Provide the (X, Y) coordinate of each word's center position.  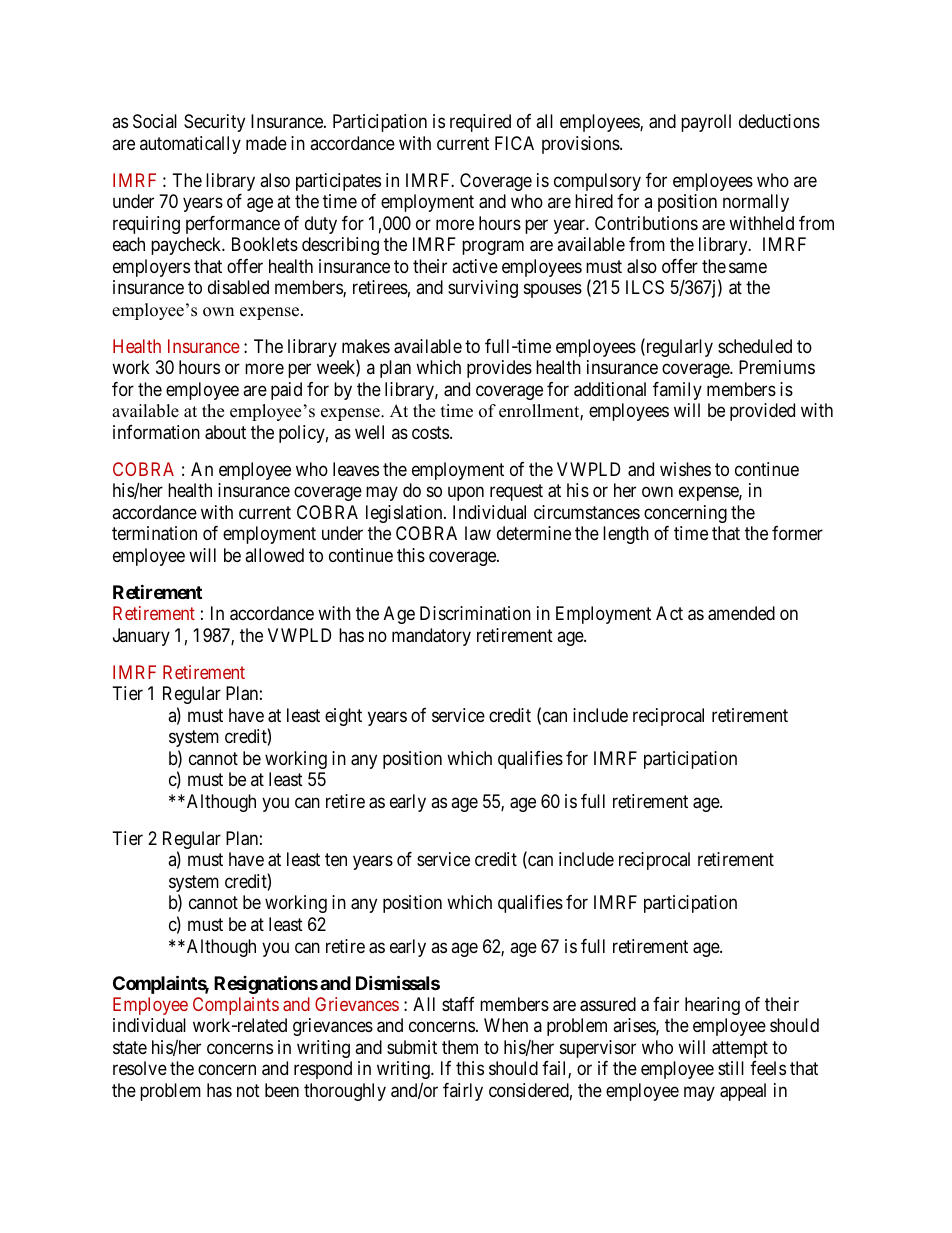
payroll (706, 123)
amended (741, 613)
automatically (190, 145)
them (460, 1047)
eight (343, 717)
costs (430, 432)
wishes (685, 469)
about (225, 432)
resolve (140, 1068)
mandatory (431, 637)
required (480, 123)
